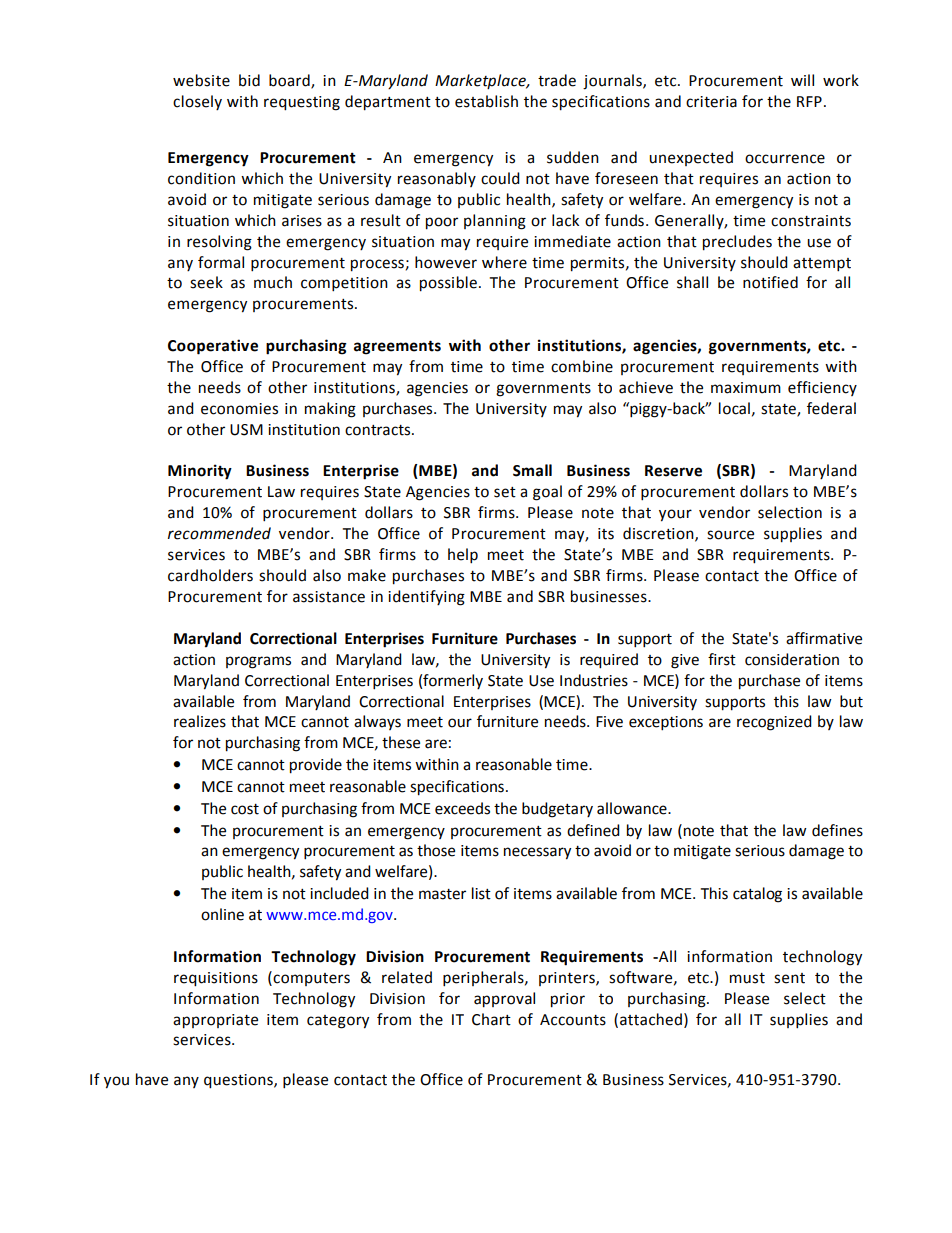 The image size is (952, 1233). What do you see at coordinates (609, 722) in the image?
I see `Five` at bounding box center [609, 722].
